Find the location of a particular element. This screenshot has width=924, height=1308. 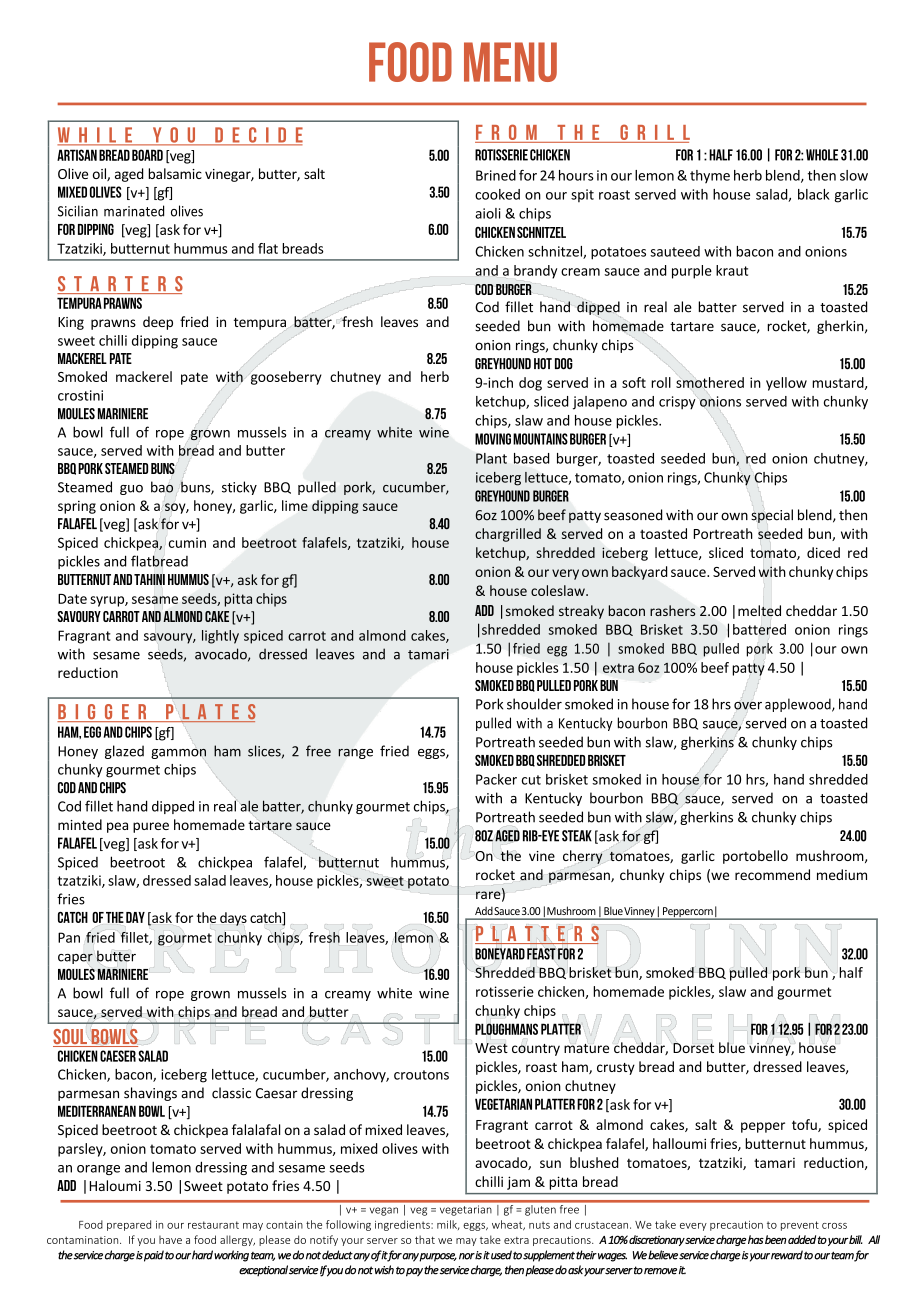

board is located at coordinates (147, 155).
